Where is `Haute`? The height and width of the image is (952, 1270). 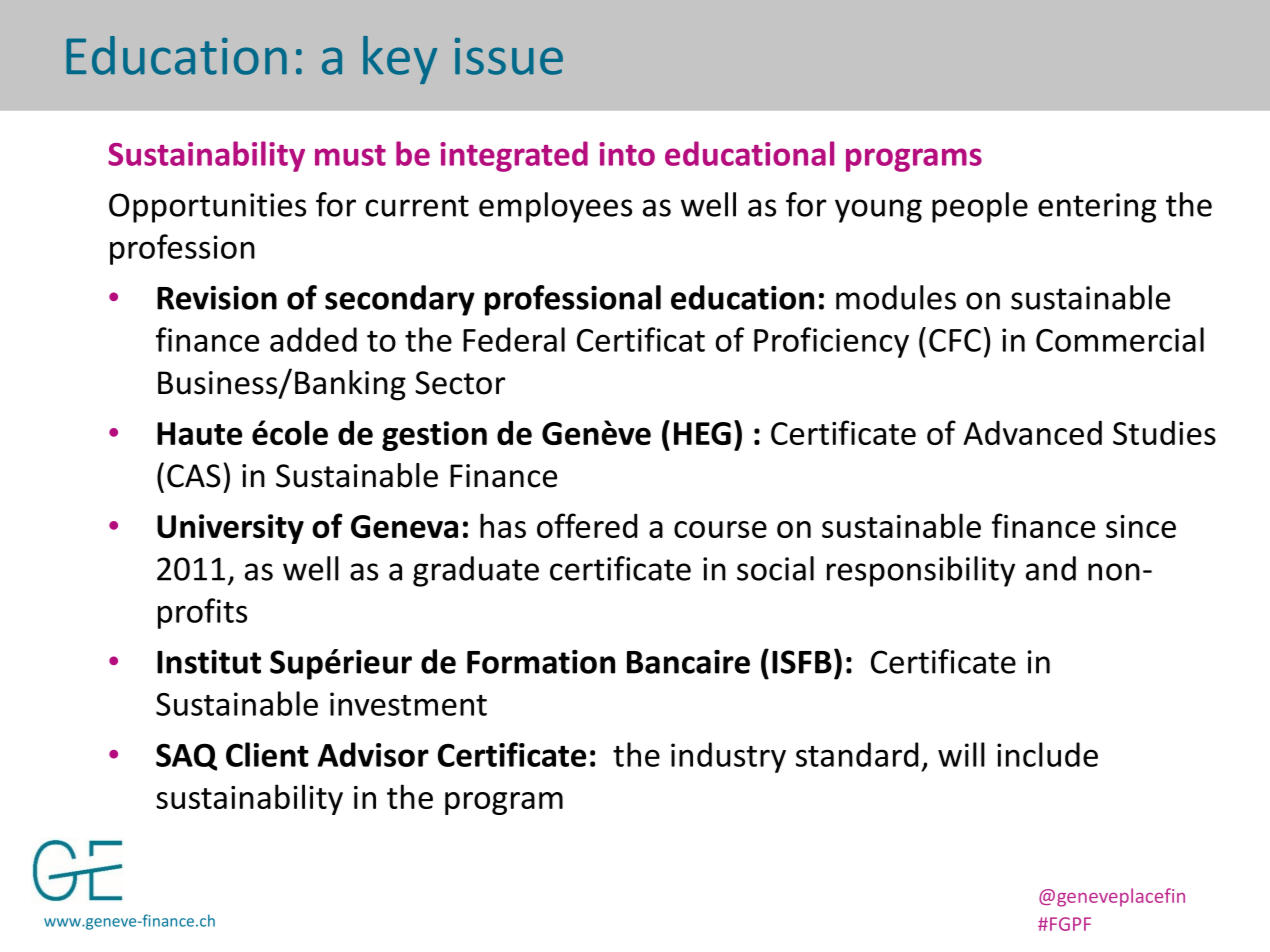
Haute is located at coordinates (199, 433).
